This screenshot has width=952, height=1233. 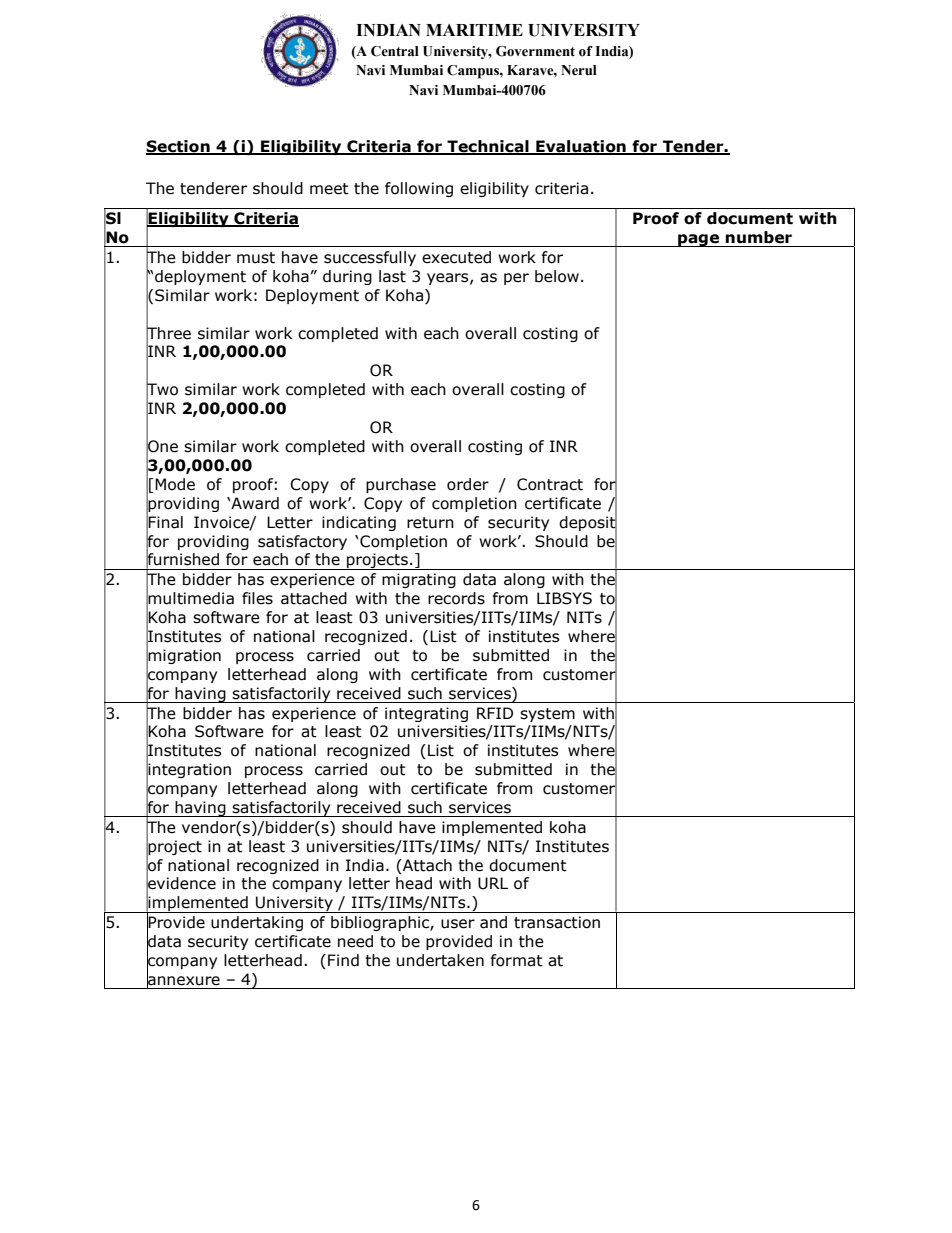 I want to click on order, so click(x=468, y=484).
